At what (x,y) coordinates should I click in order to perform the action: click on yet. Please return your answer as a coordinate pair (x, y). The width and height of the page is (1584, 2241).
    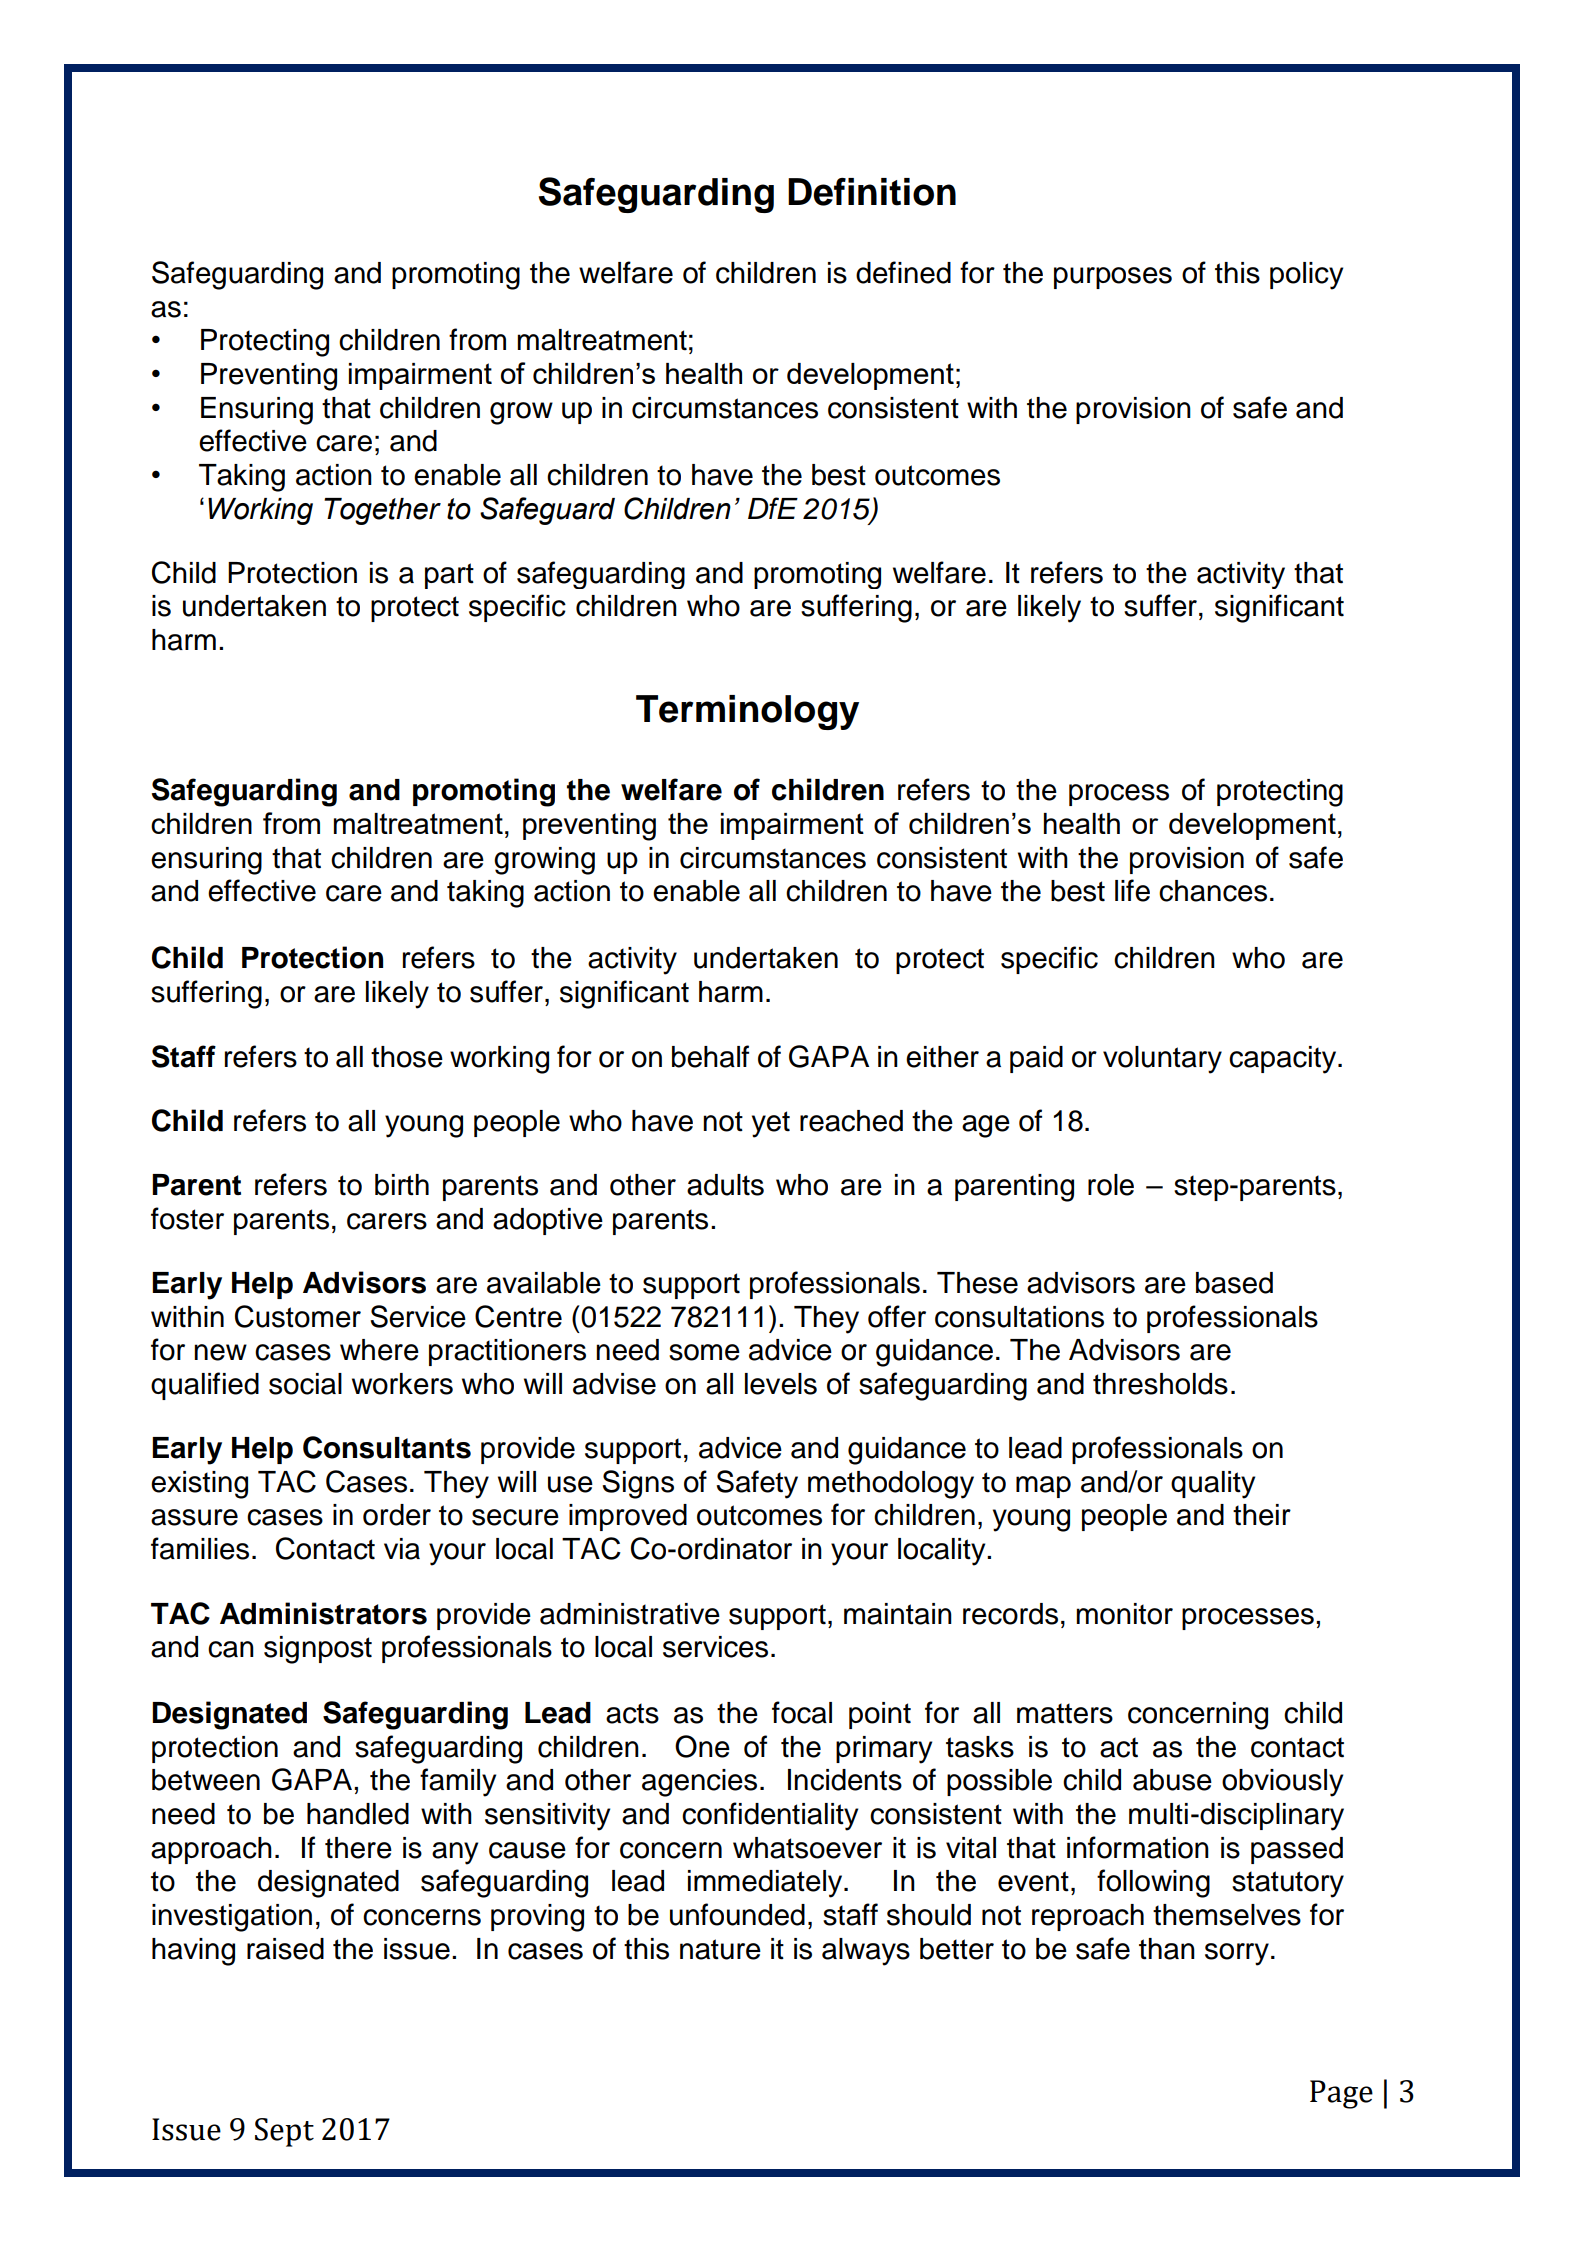
    Looking at the image, I should click on (771, 1124).
